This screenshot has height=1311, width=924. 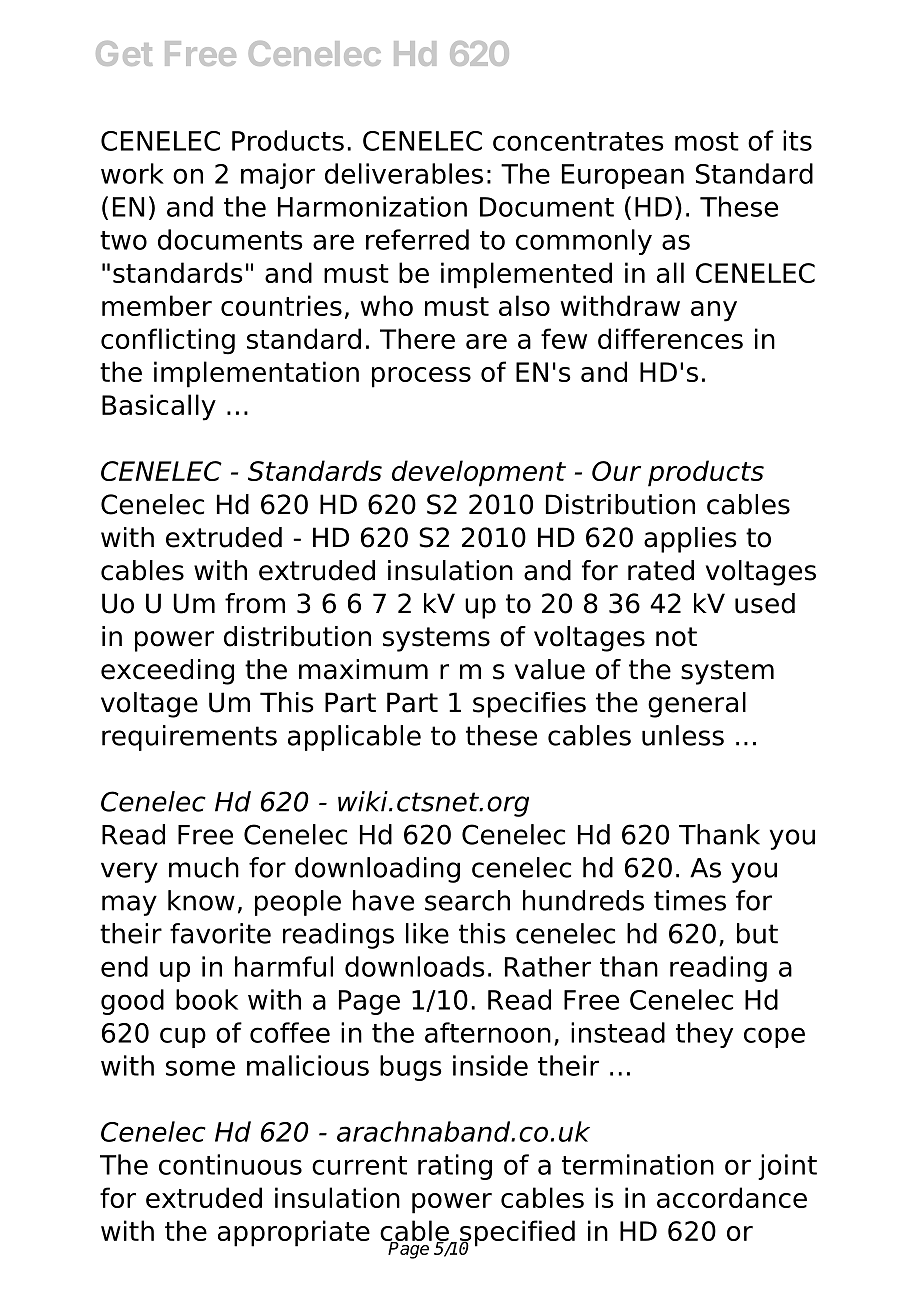 I want to click on favorite, so click(x=220, y=933).
